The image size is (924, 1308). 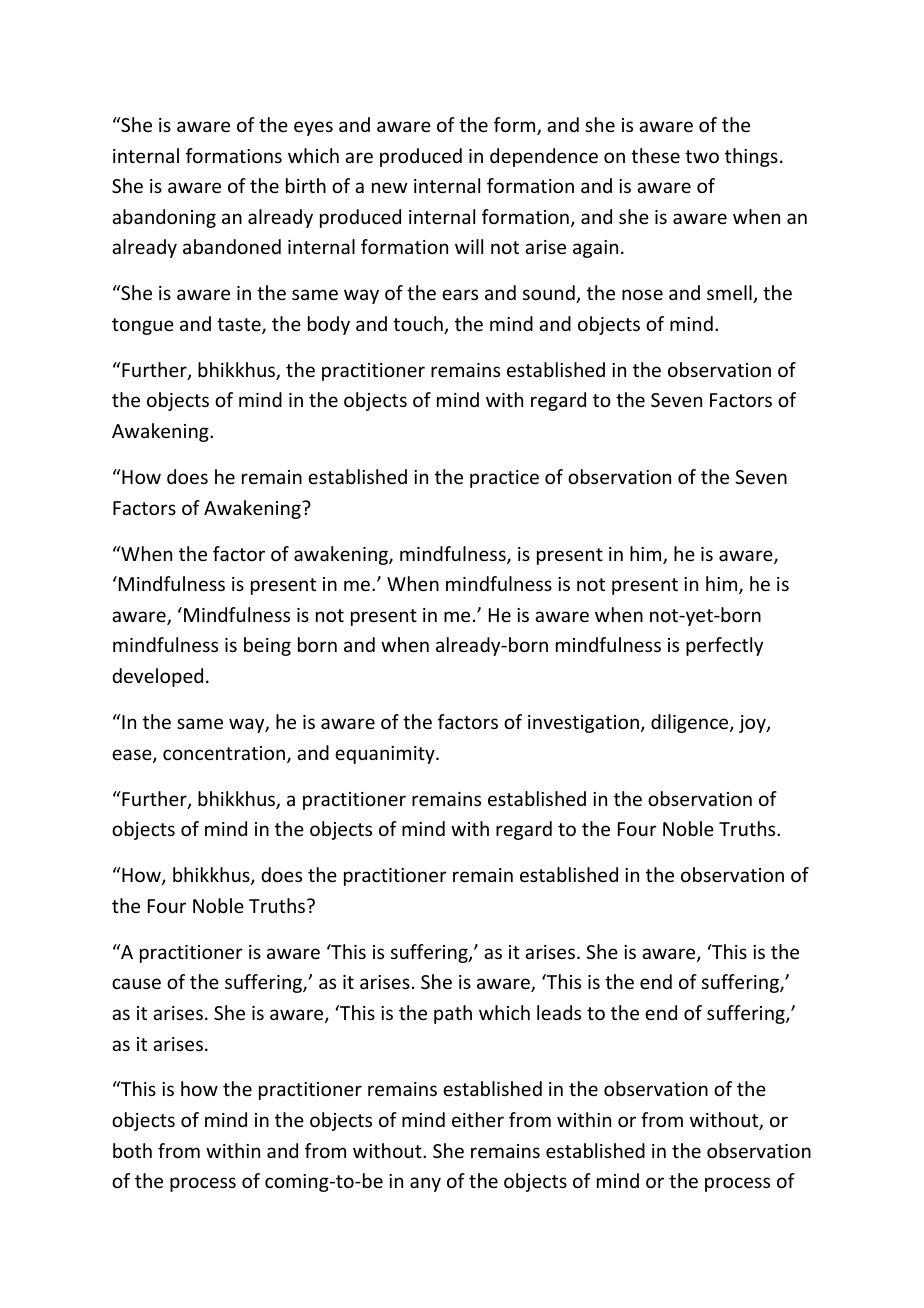 What do you see at coordinates (559, 1012) in the screenshot?
I see `leads` at bounding box center [559, 1012].
